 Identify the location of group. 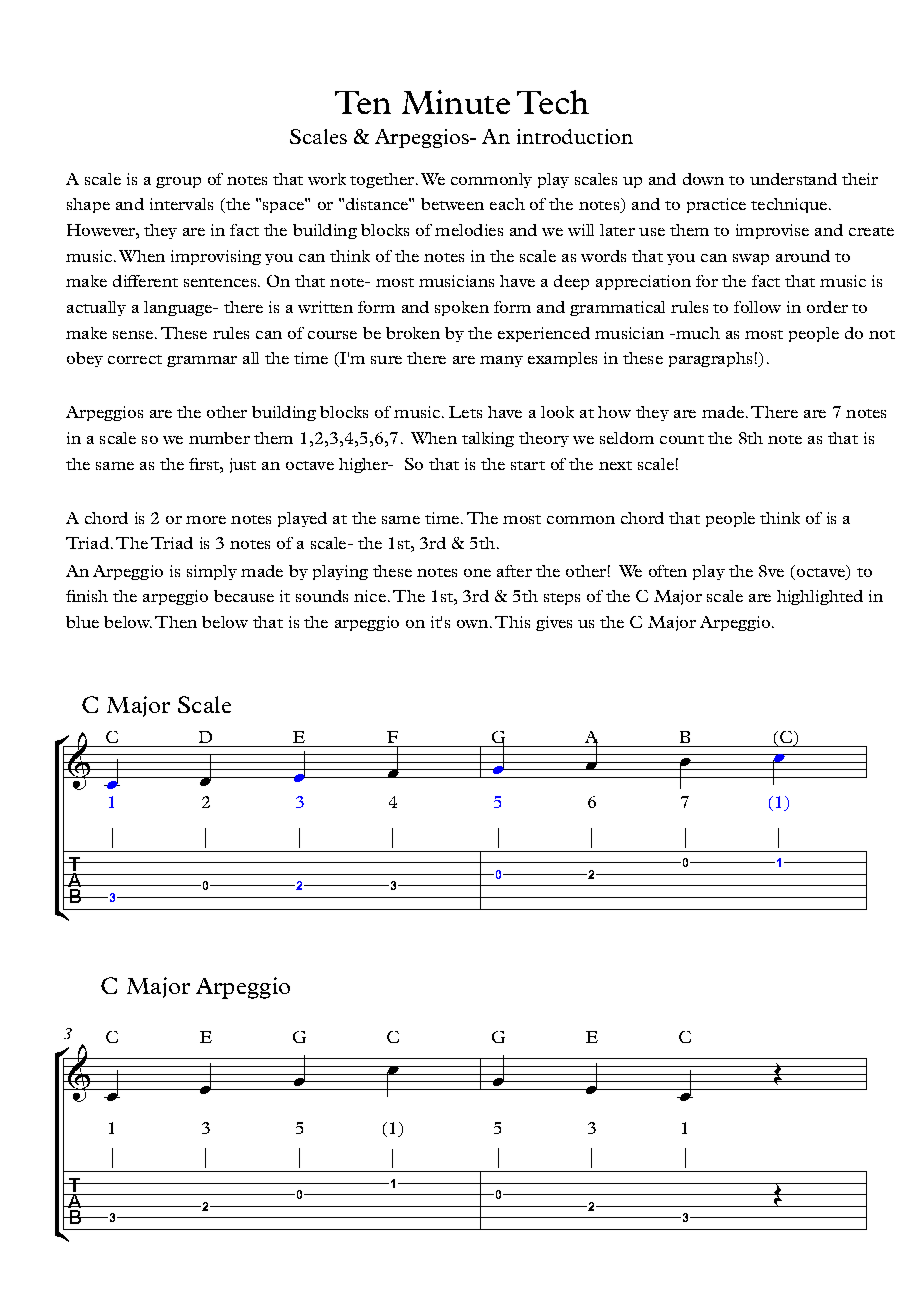
(178, 182).
